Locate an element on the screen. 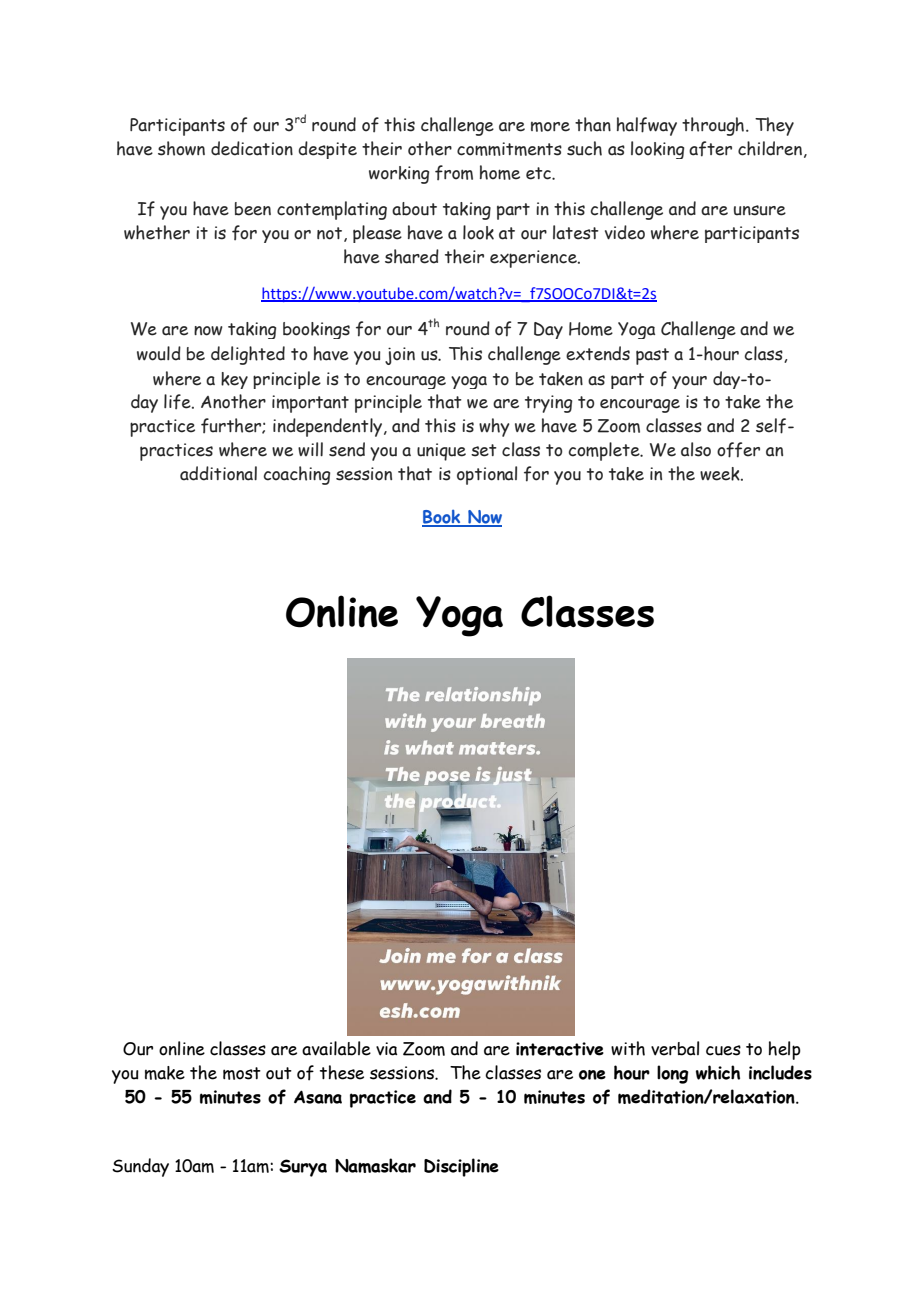 This screenshot has height=1308, width=924. your is located at coordinates (689, 382).
